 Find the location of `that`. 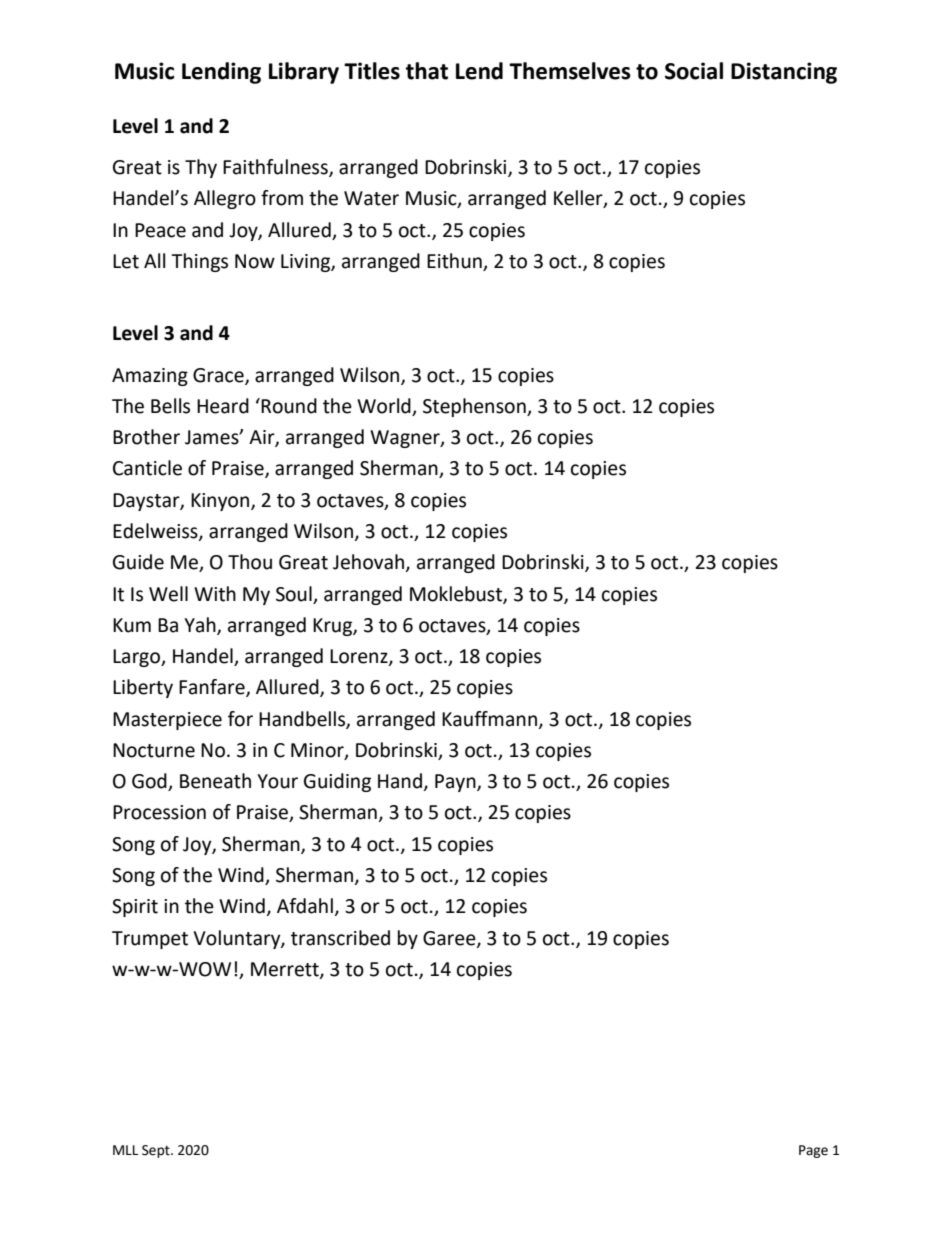

that is located at coordinates (427, 71).
